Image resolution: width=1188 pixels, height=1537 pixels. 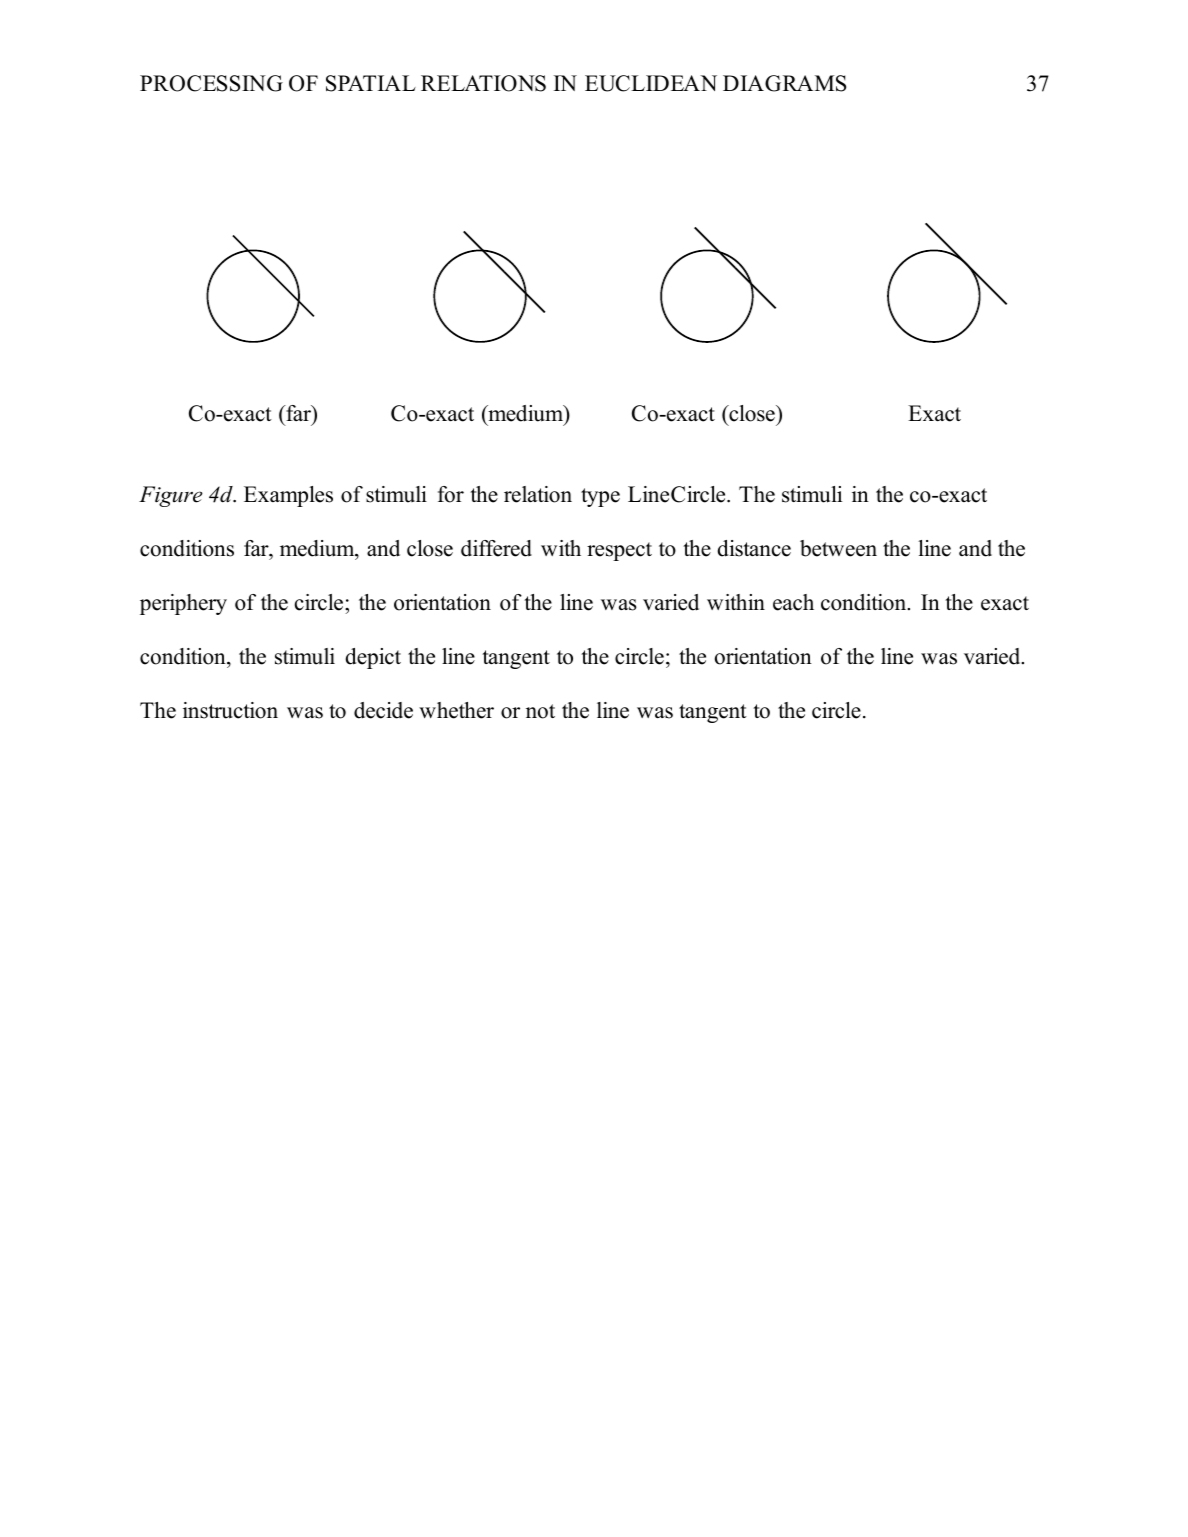 I want to click on differed, so click(x=496, y=548).
